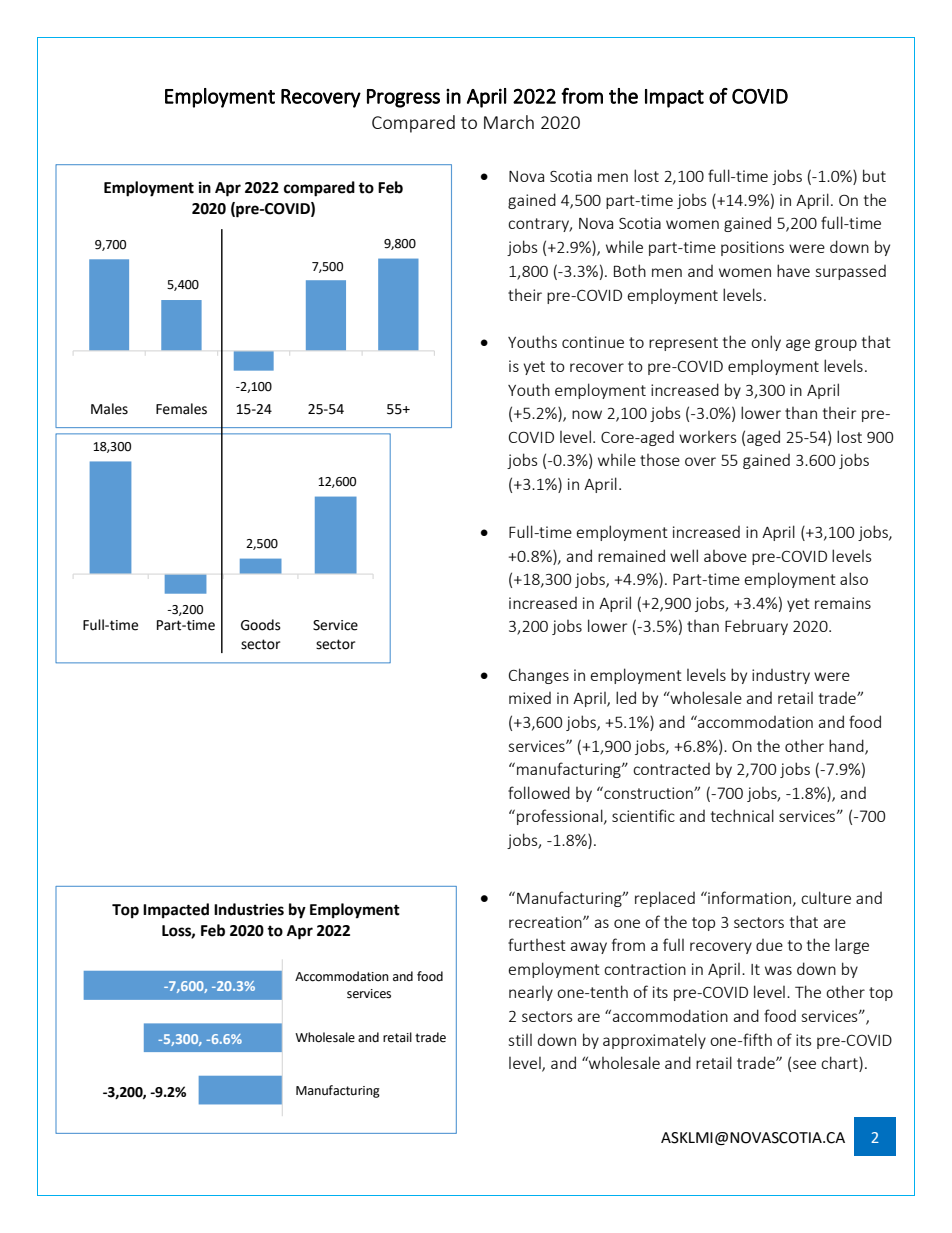 This screenshot has width=952, height=1233. What do you see at coordinates (509, 122) in the screenshot?
I see `March` at bounding box center [509, 122].
